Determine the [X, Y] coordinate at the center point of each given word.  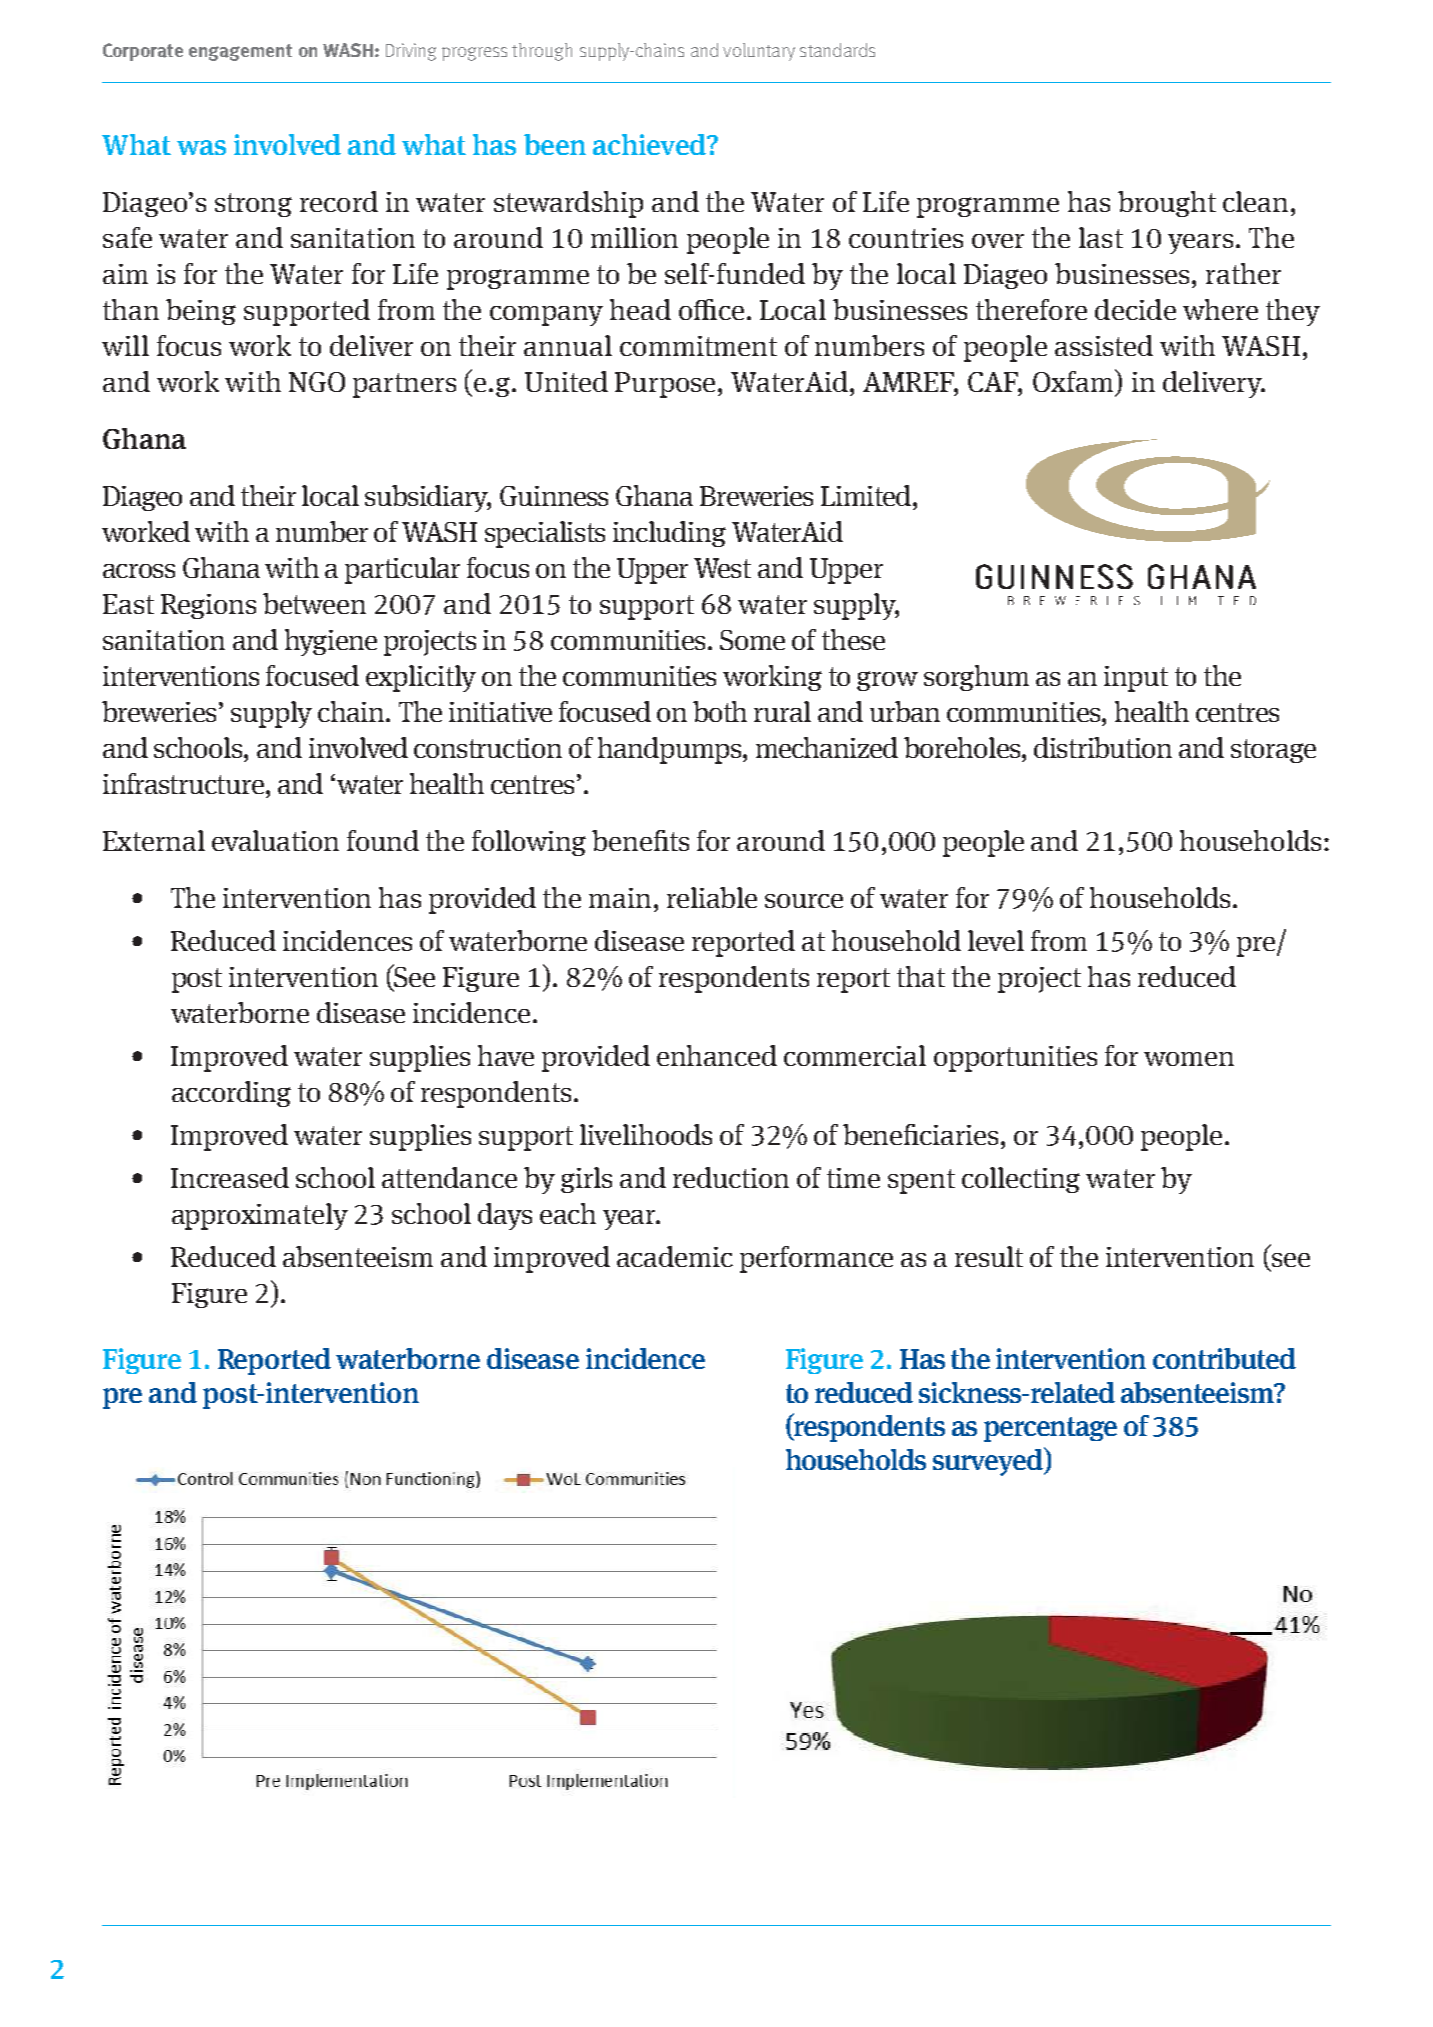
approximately [260, 1216]
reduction [731, 1177]
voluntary [759, 52]
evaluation [275, 840]
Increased [230, 1177]
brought [1167, 204]
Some [752, 640]
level [996, 940]
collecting [1021, 1180]
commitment [698, 346]
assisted [1104, 345]
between [314, 603]
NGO [317, 382]
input [1136, 679]
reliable [712, 897]
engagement [240, 52]
